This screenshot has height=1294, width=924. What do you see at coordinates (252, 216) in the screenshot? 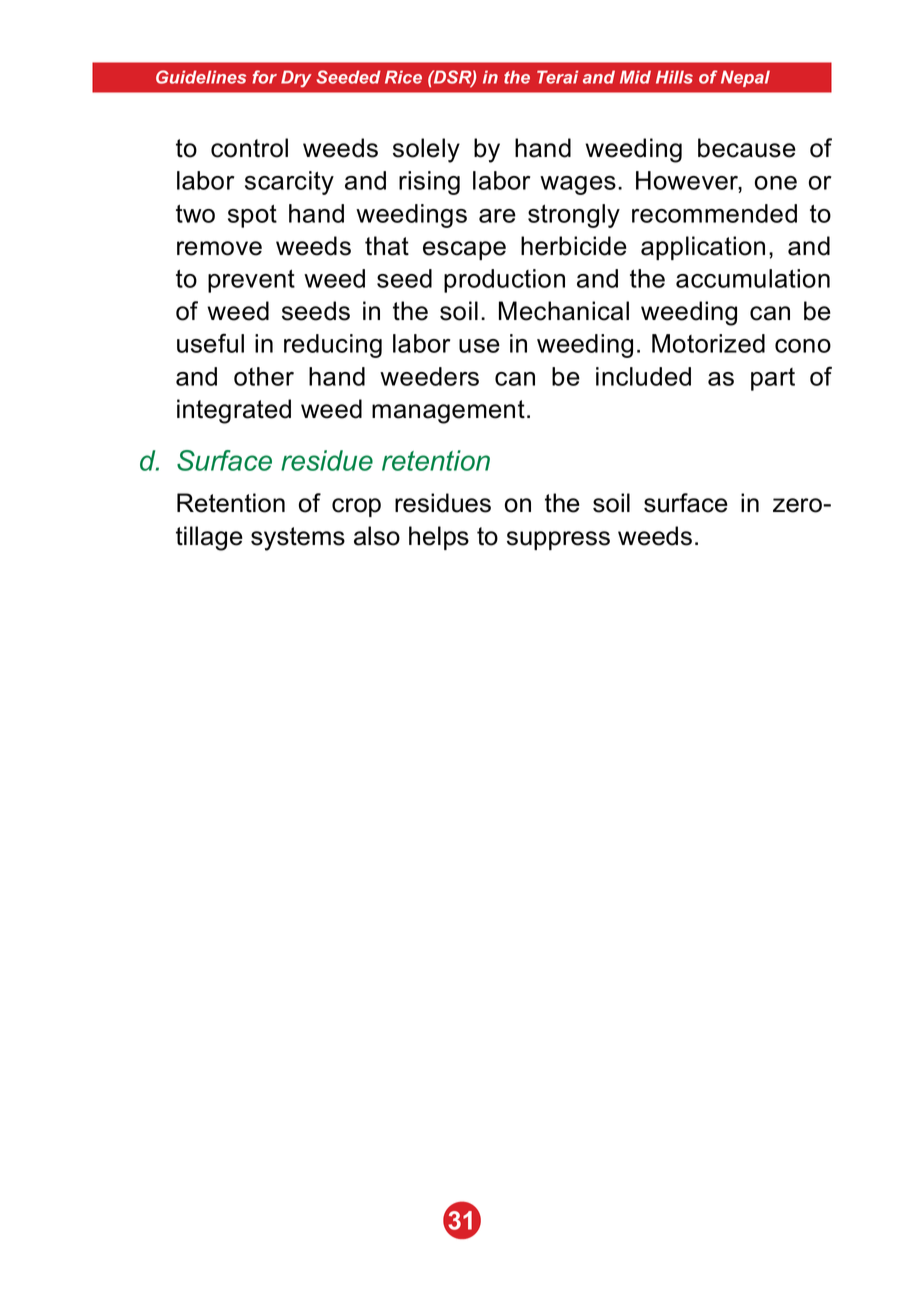
I see `spot` at bounding box center [252, 216].
